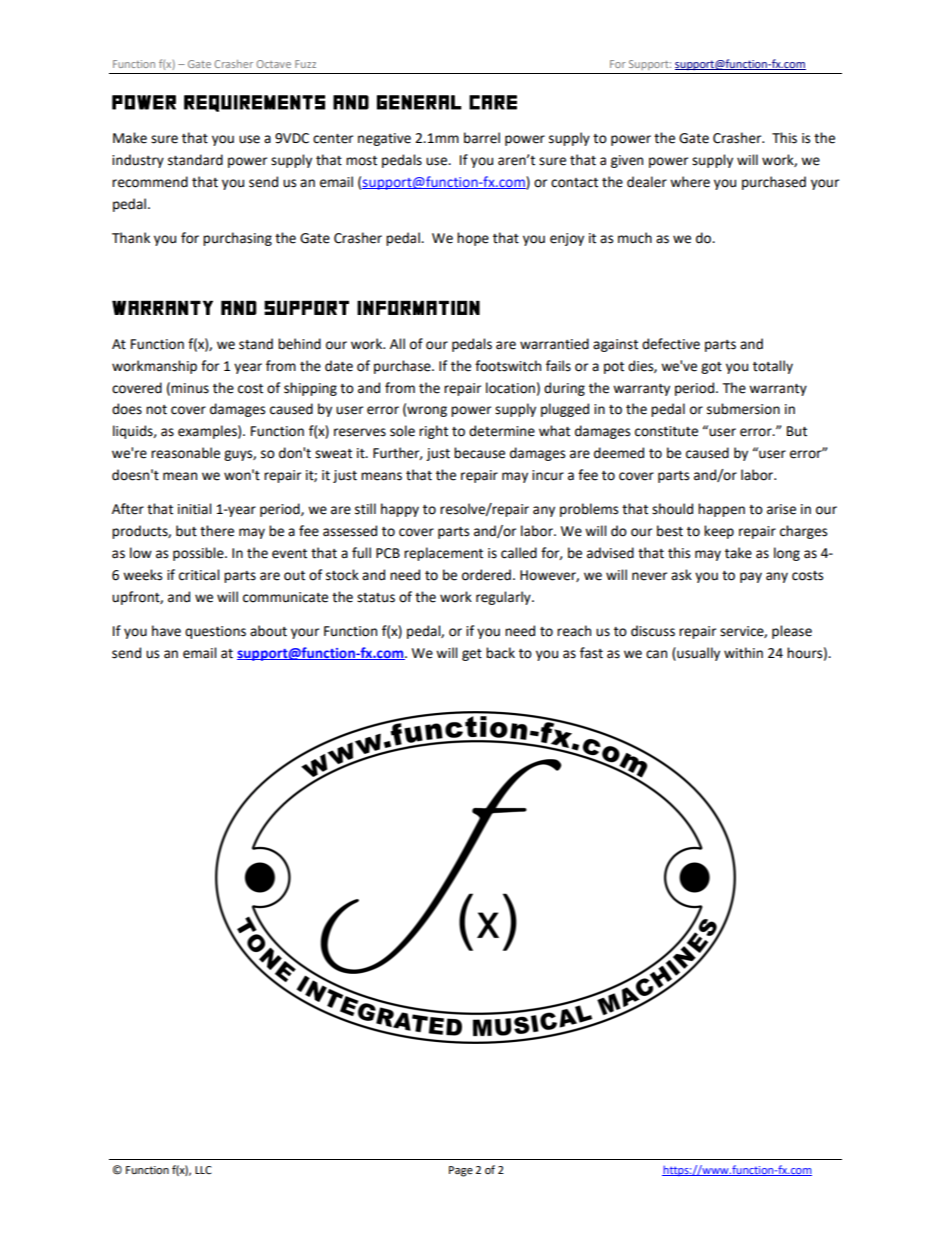 The image size is (952, 1233). I want to click on can, so click(656, 654).
